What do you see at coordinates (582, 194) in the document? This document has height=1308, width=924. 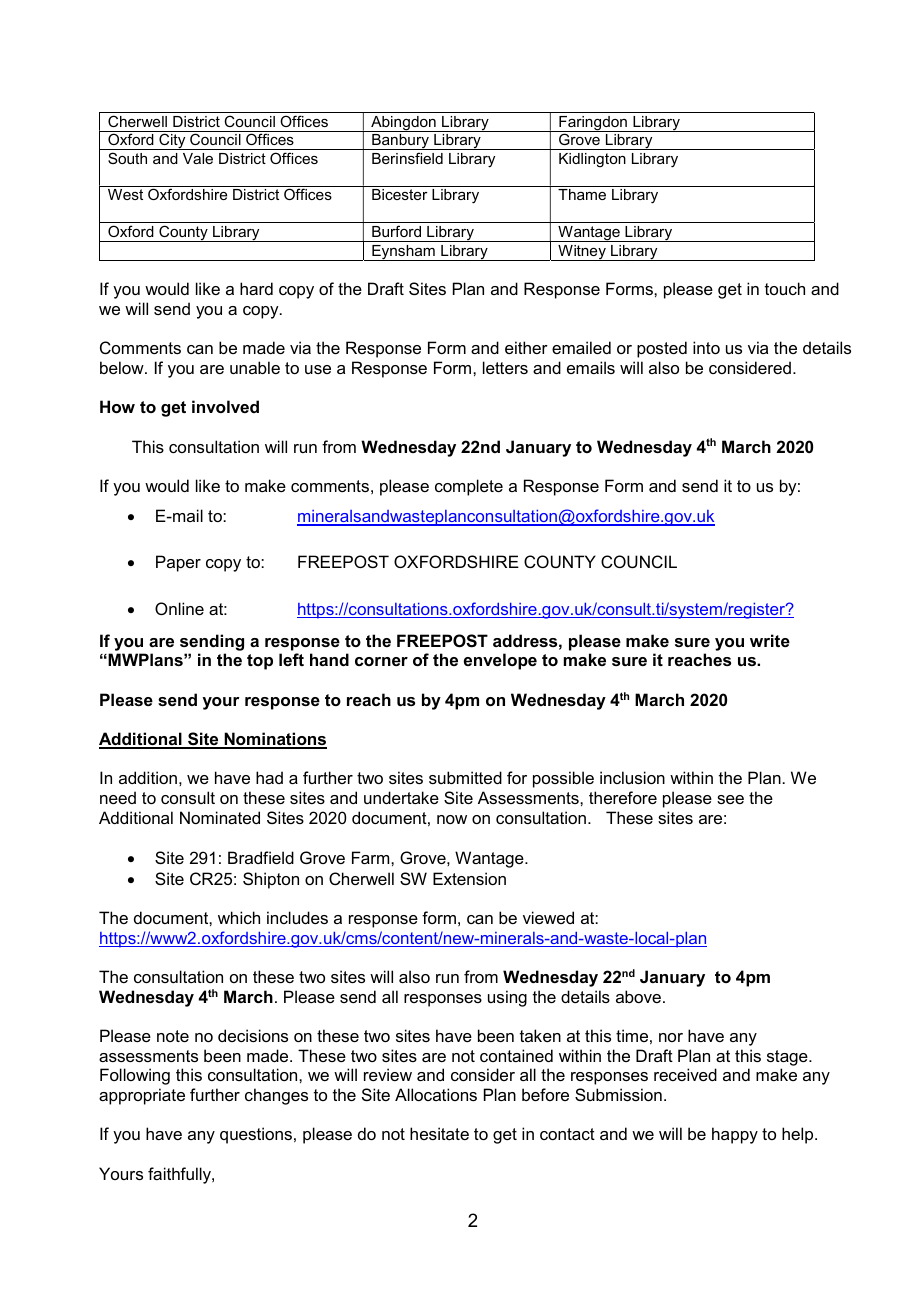 I see `Thame` at bounding box center [582, 194].
